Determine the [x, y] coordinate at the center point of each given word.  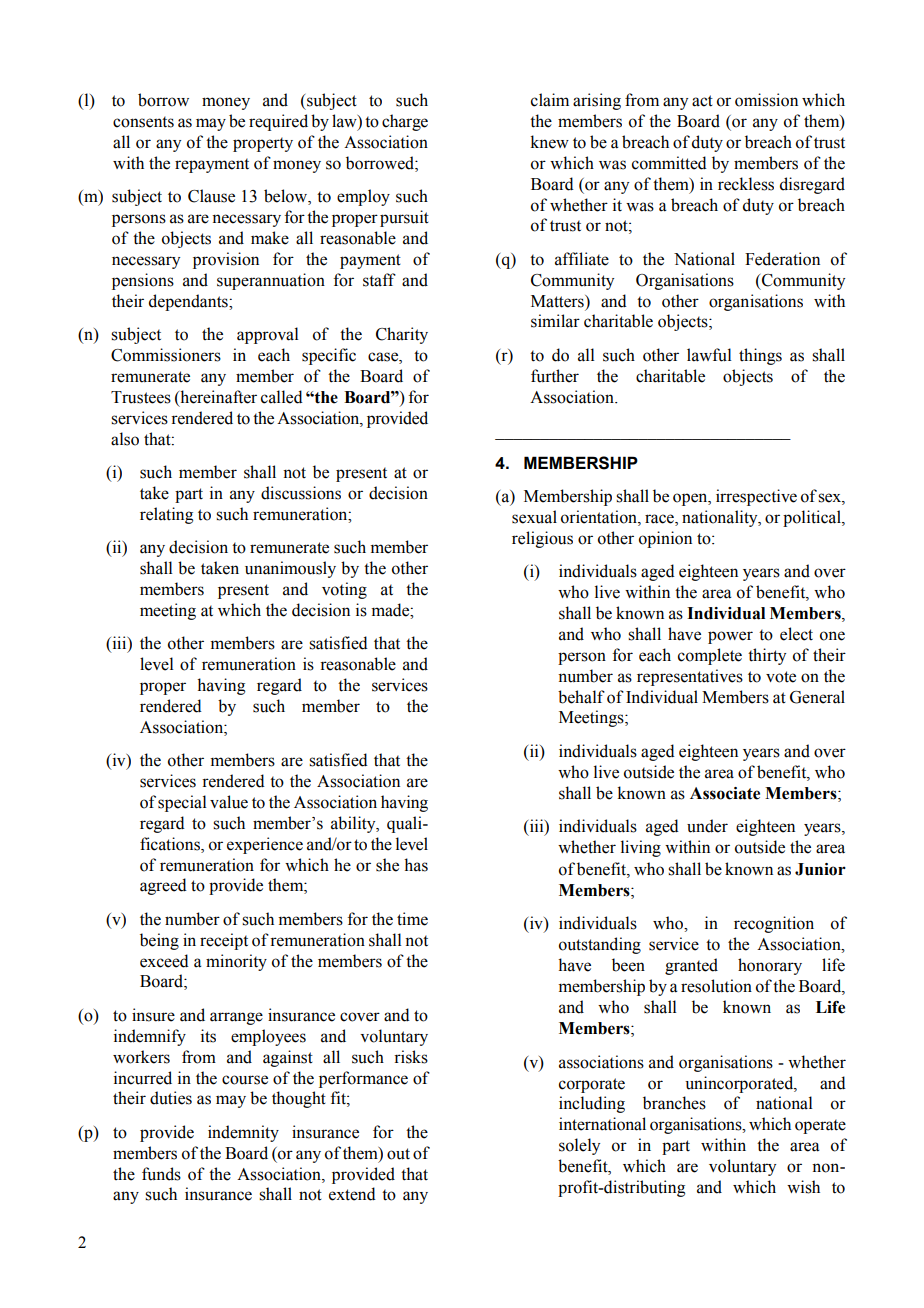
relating [166, 515]
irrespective [756, 497]
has [416, 865]
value [229, 802]
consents [143, 122]
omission [766, 100]
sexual [534, 517]
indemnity [243, 1133]
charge [405, 122]
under [707, 826]
